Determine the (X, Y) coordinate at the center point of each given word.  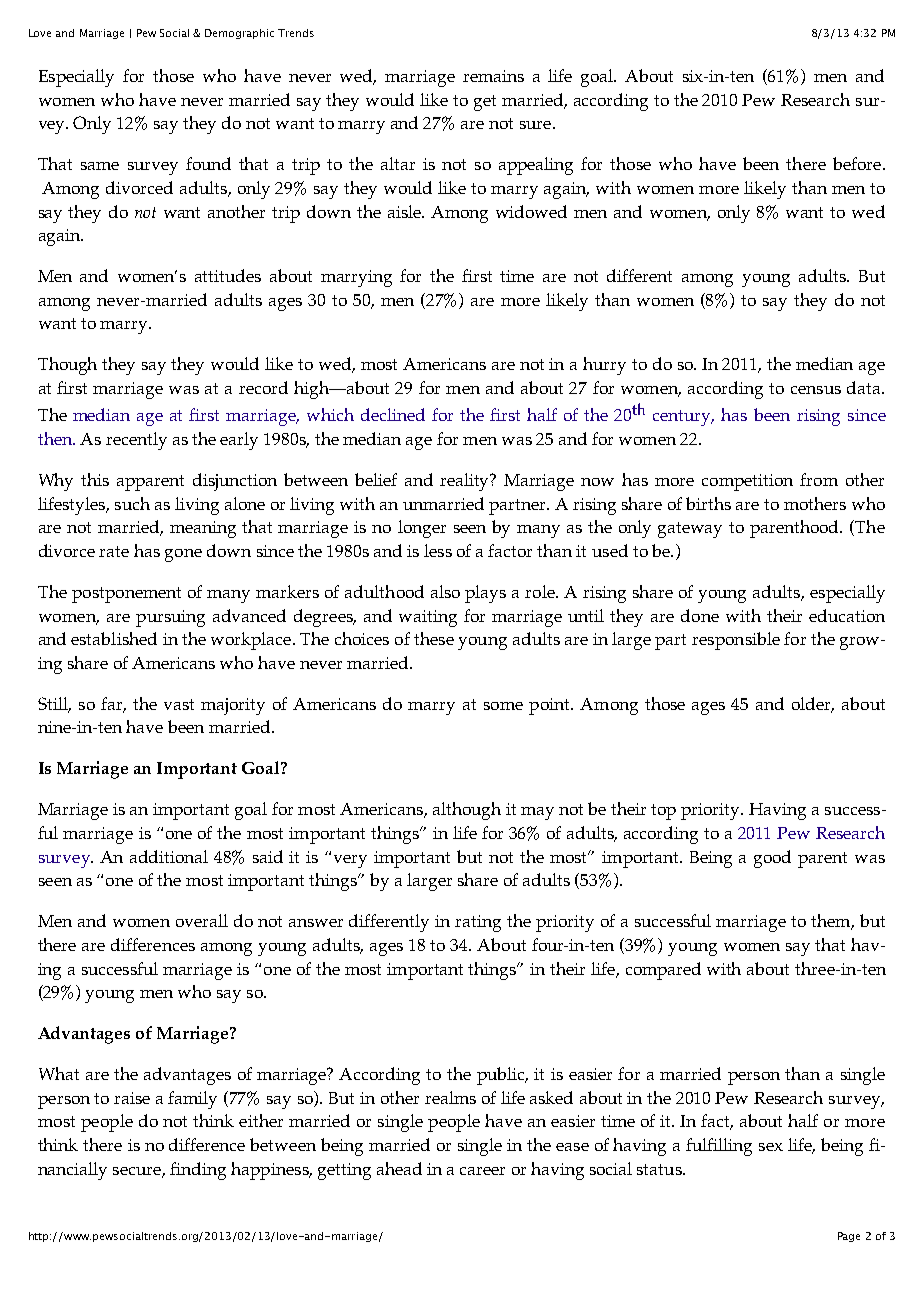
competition (747, 482)
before (857, 163)
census (816, 390)
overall (202, 920)
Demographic (239, 34)
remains (493, 76)
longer (422, 529)
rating (478, 923)
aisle (405, 211)
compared (663, 971)
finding (198, 1171)
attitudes (228, 275)
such (132, 503)
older (813, 704)
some (503, 706)
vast (179, 704)
